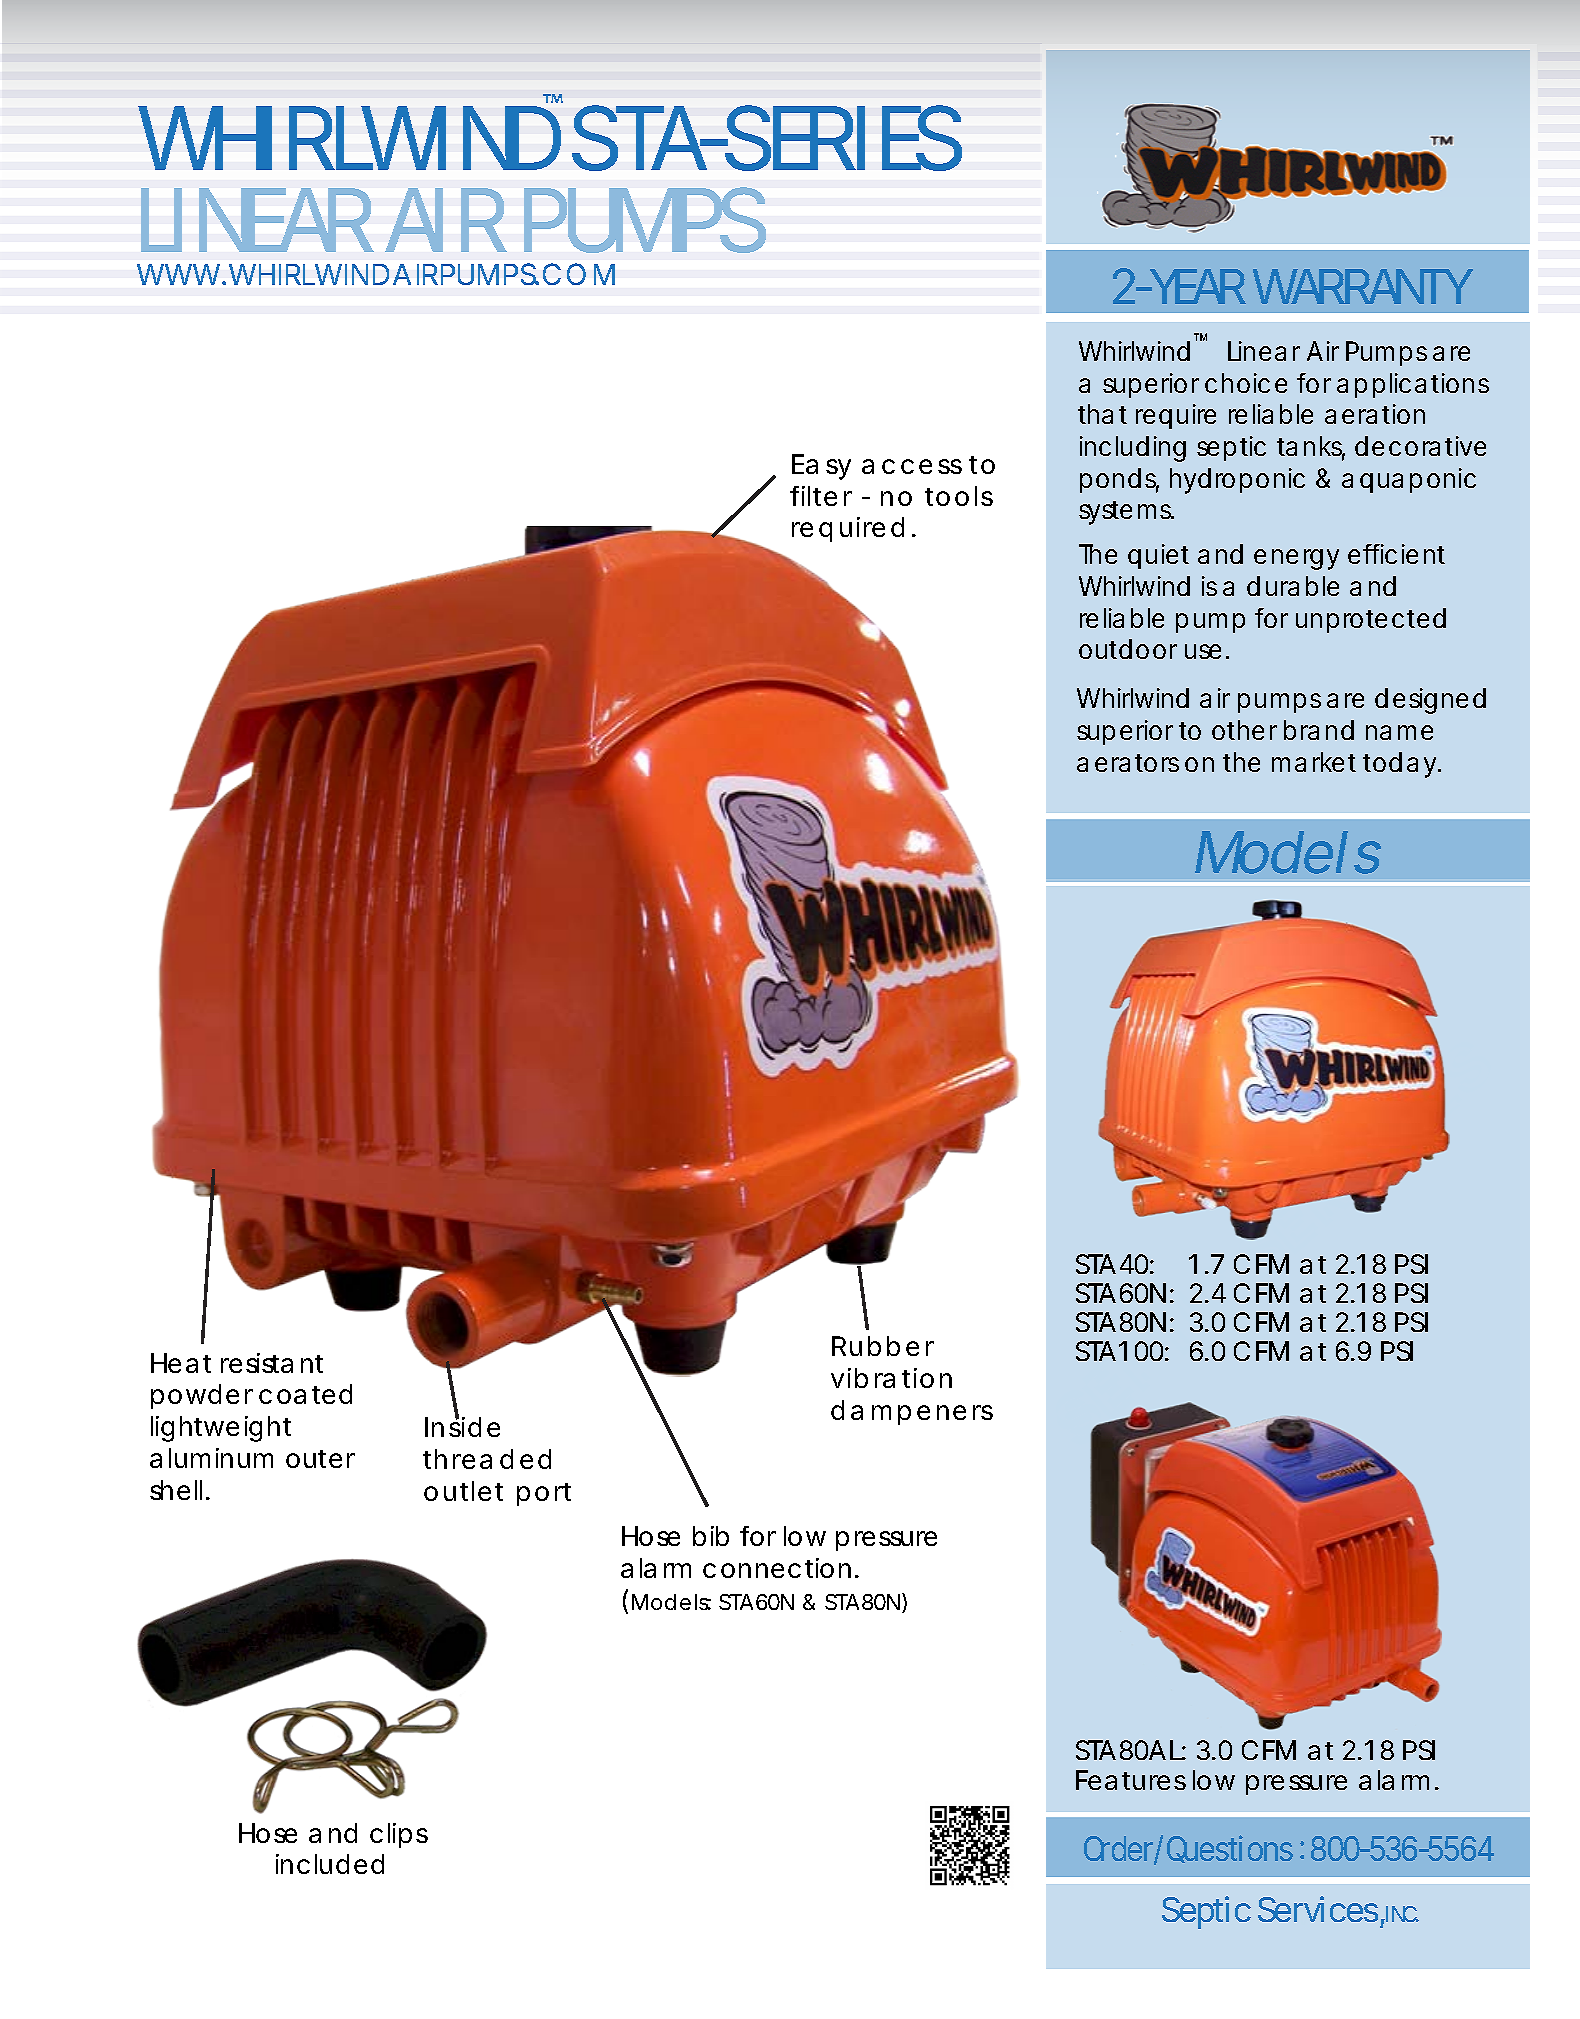 The image size is (1580, 2019). I want to click on resistant, so click(272, 1363).
